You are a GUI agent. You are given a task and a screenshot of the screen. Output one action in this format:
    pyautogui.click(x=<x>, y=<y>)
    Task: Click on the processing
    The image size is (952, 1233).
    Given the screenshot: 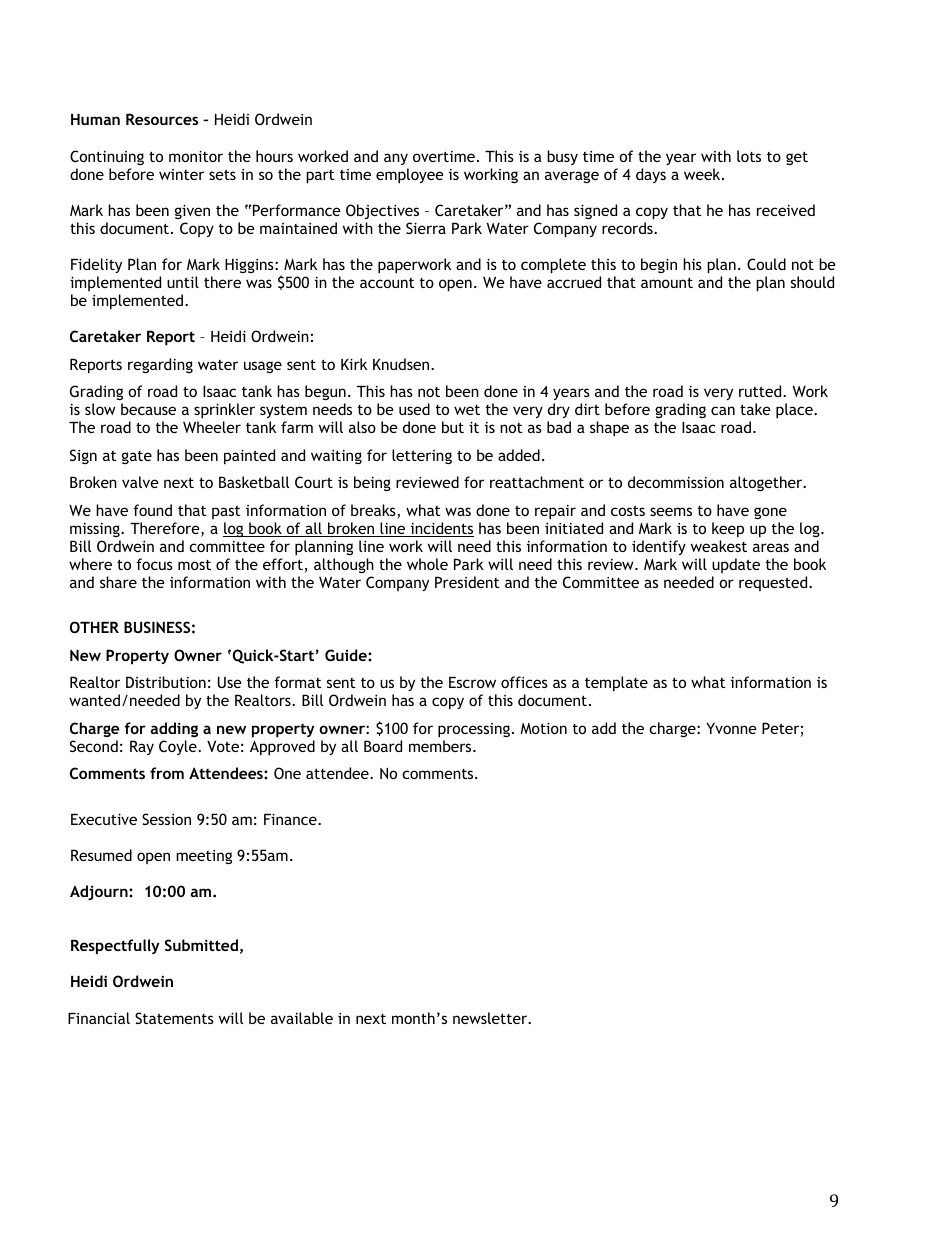 What is the action you would take?
    pyautogui.click(x=474, y=730)
